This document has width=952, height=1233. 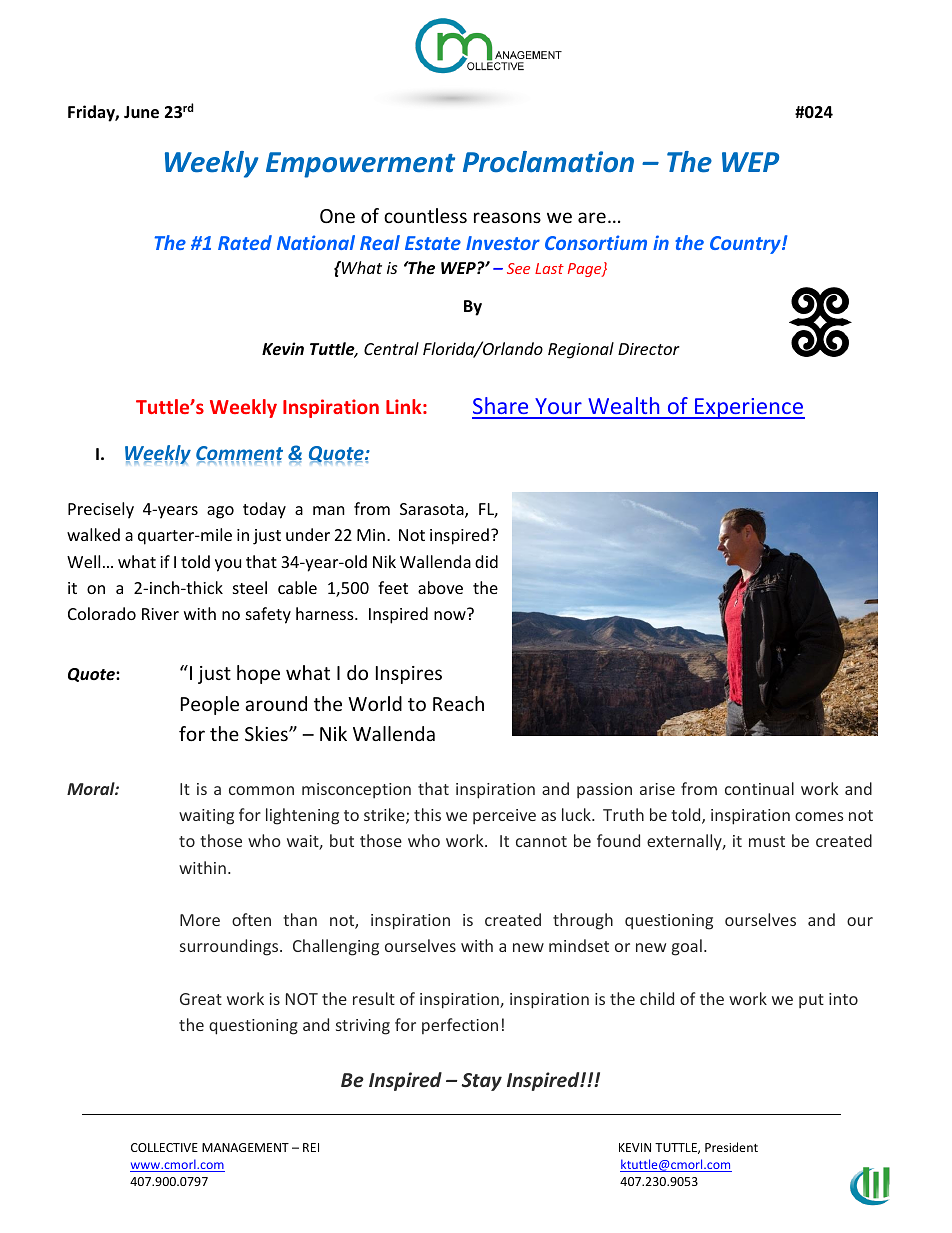 I want to click on President, so click(x=731, y=1147).
